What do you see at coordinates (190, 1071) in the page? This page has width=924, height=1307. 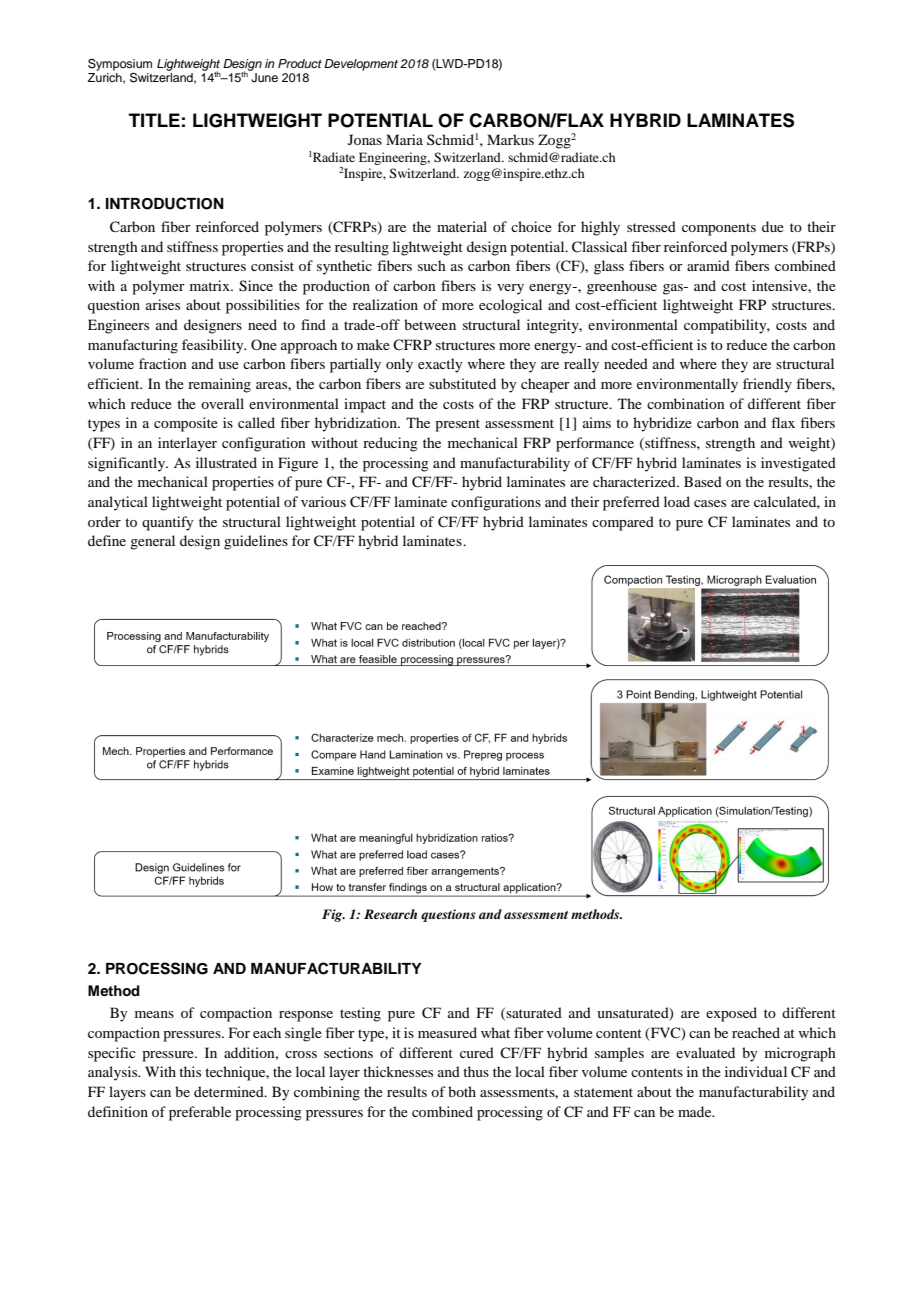 I see `this` at bounding box center [190, 1071].
